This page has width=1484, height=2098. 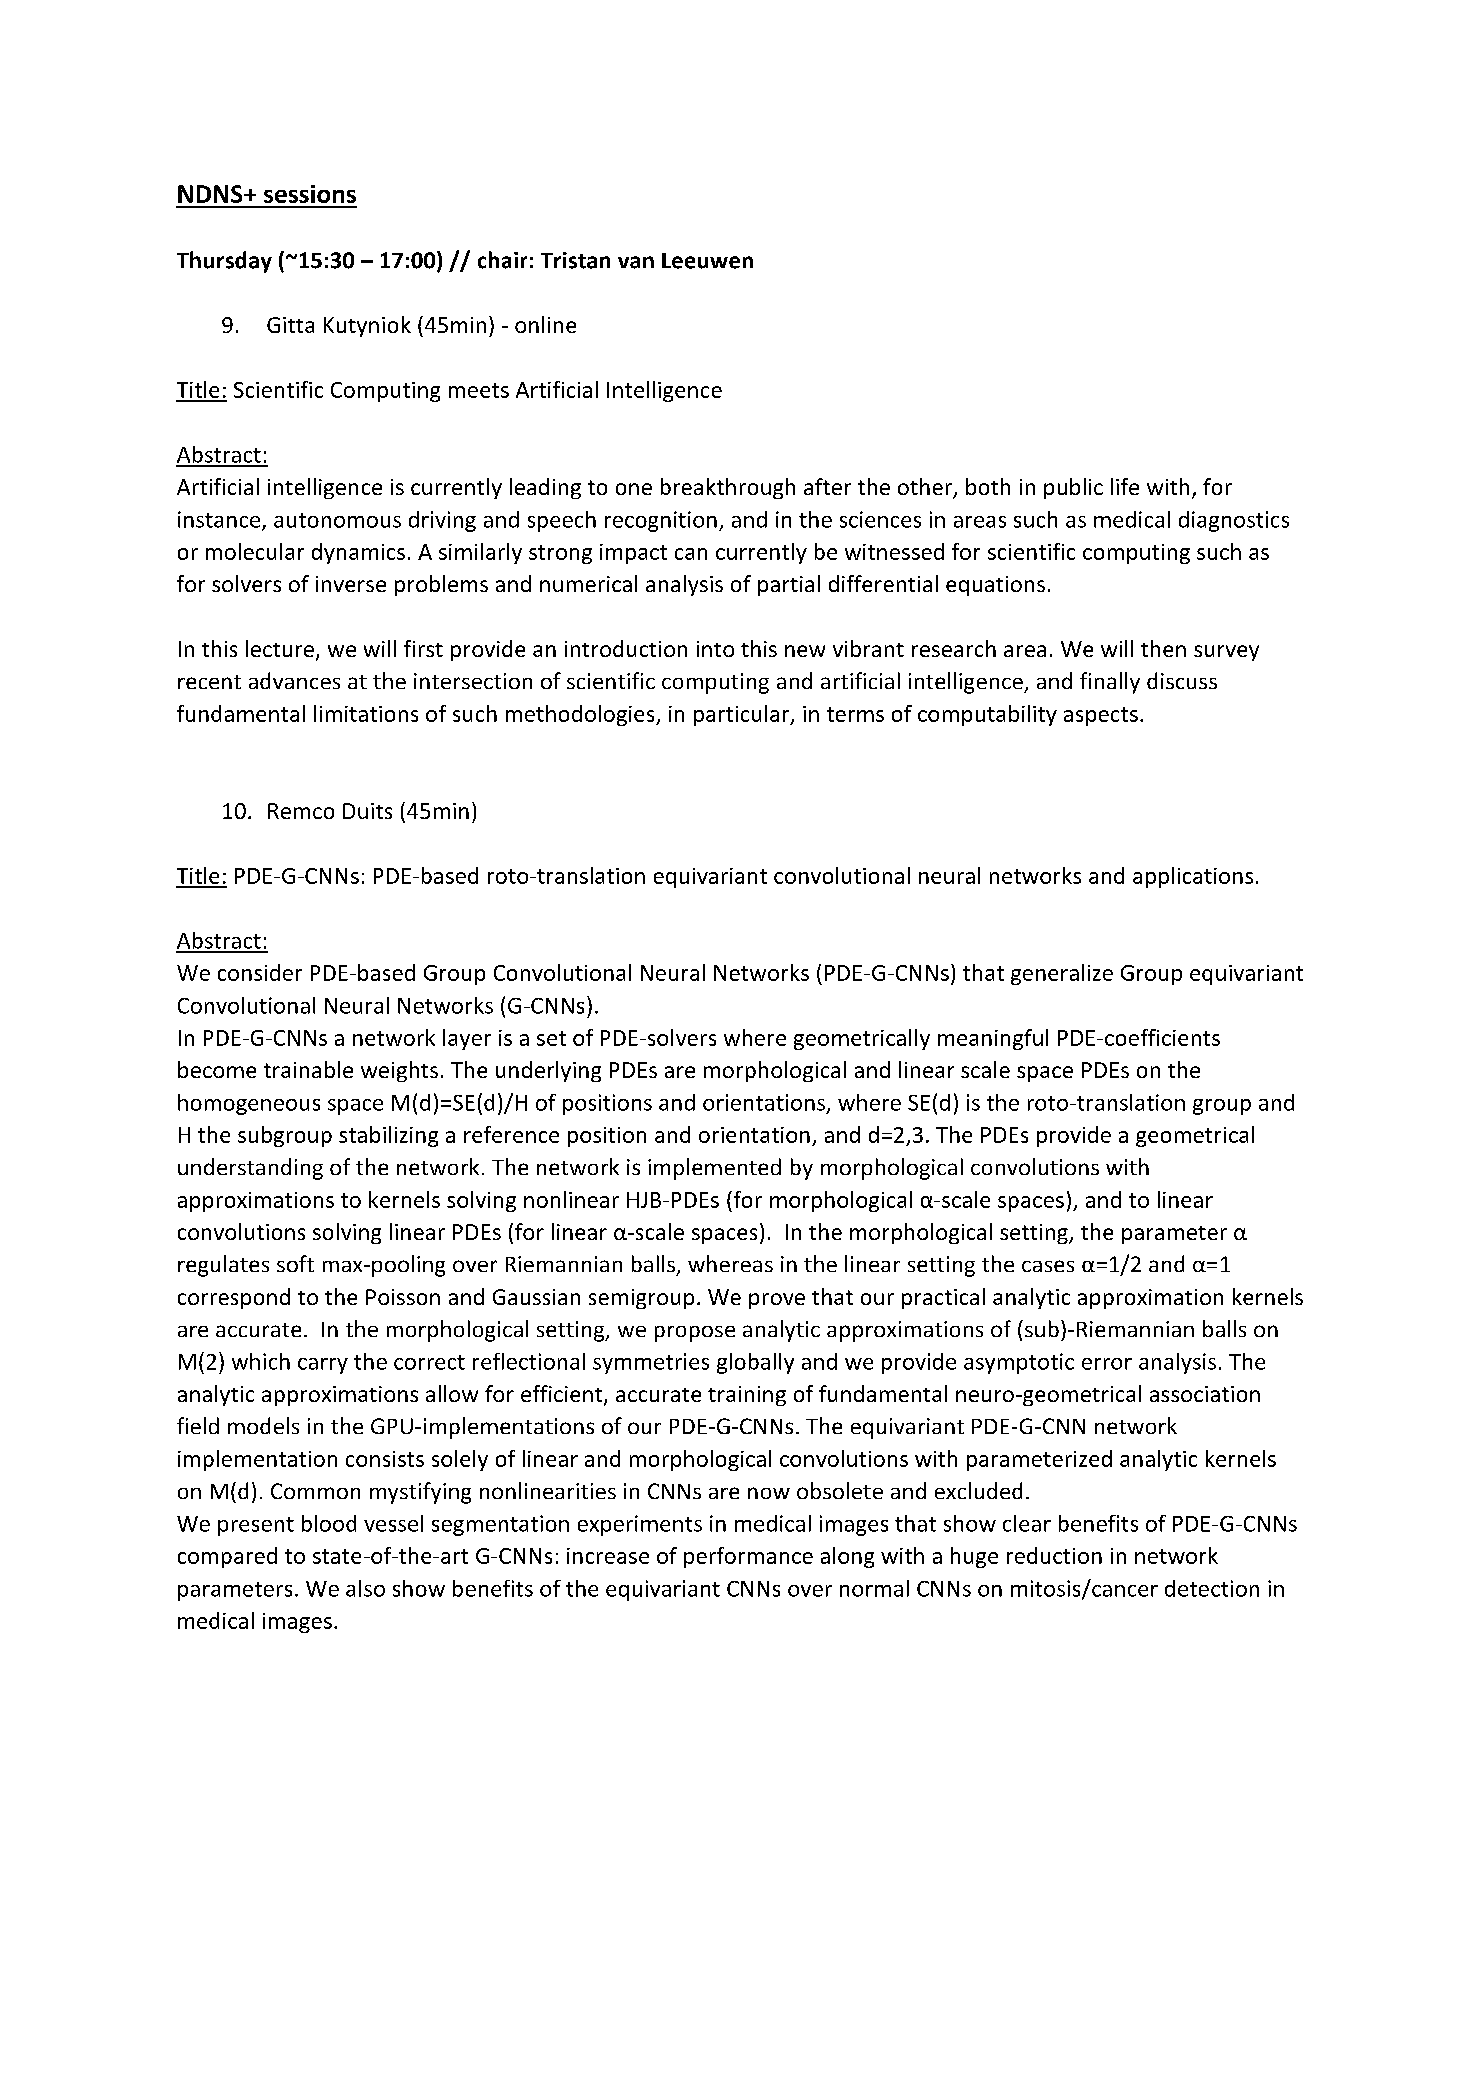 What do you see at coordinates (1073, 488) in the page?
I see `public` at bounding box center [1073, 488].
